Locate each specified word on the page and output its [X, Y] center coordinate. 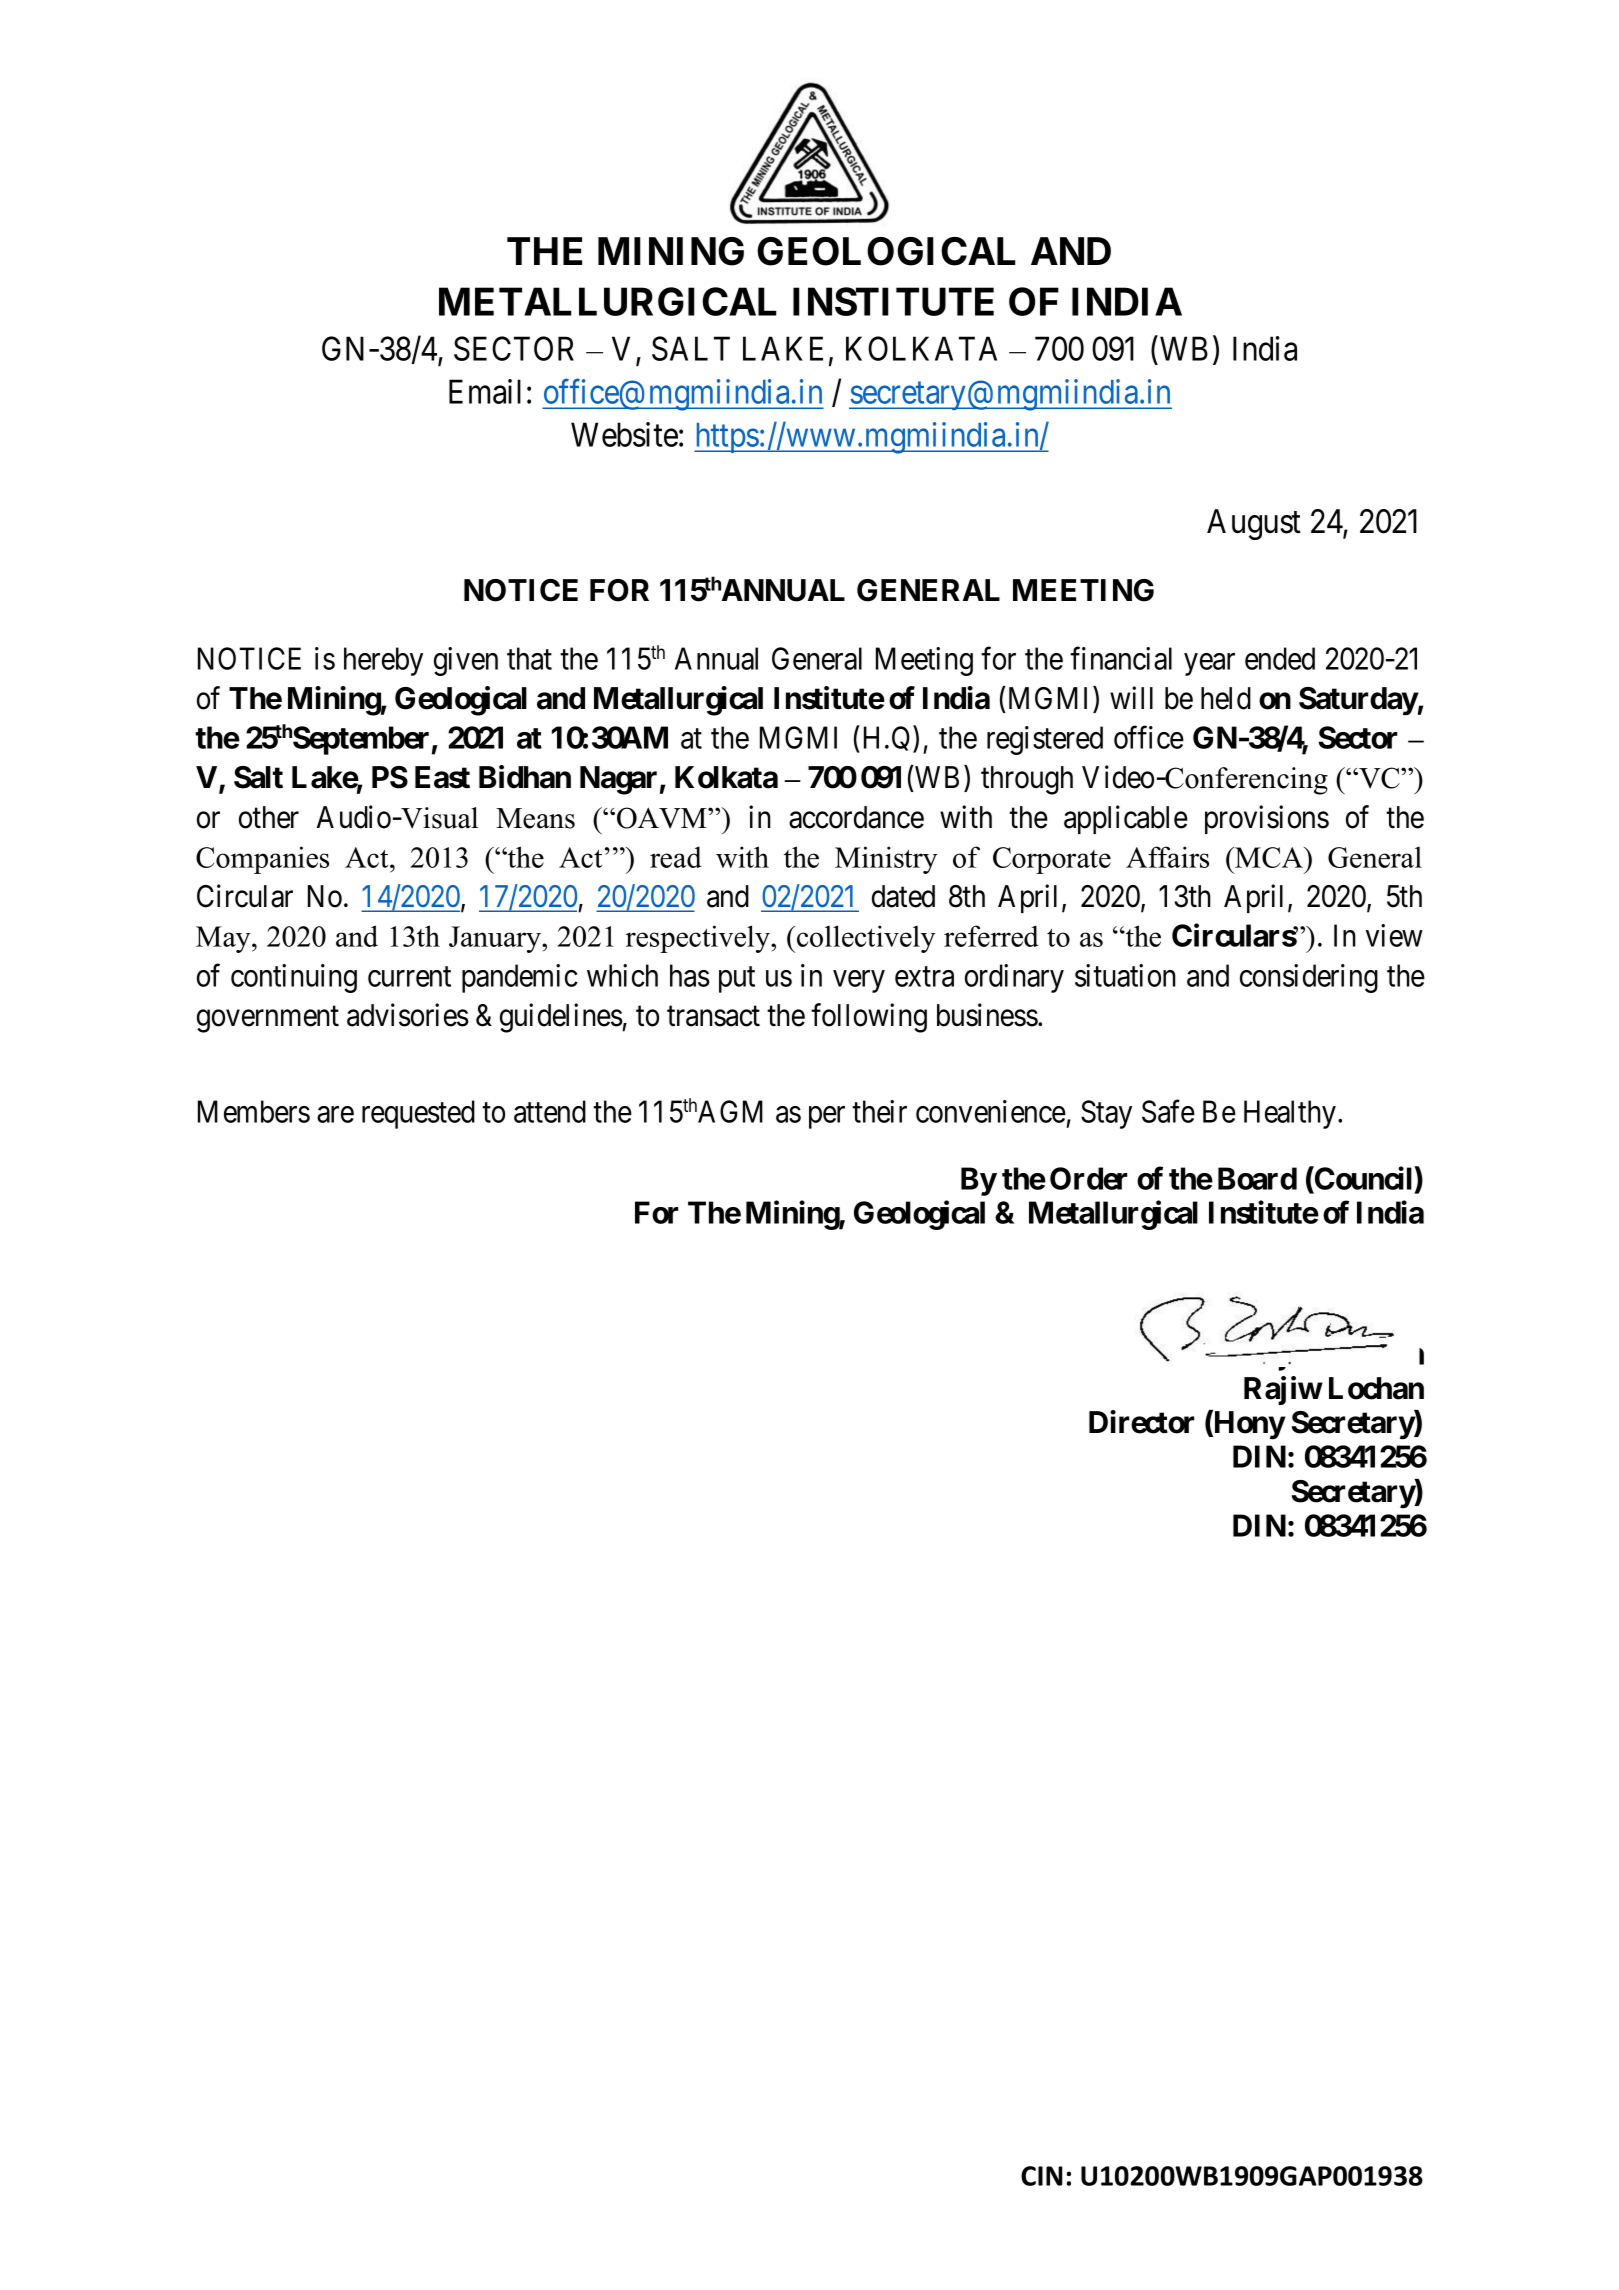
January [496, 939]
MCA [1269, 857]
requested [418, 1114]
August [1254, 524]
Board [1257, 1178]
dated [903, 896]
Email [485, 391]
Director [1141, 1422]
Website [624, 434]
